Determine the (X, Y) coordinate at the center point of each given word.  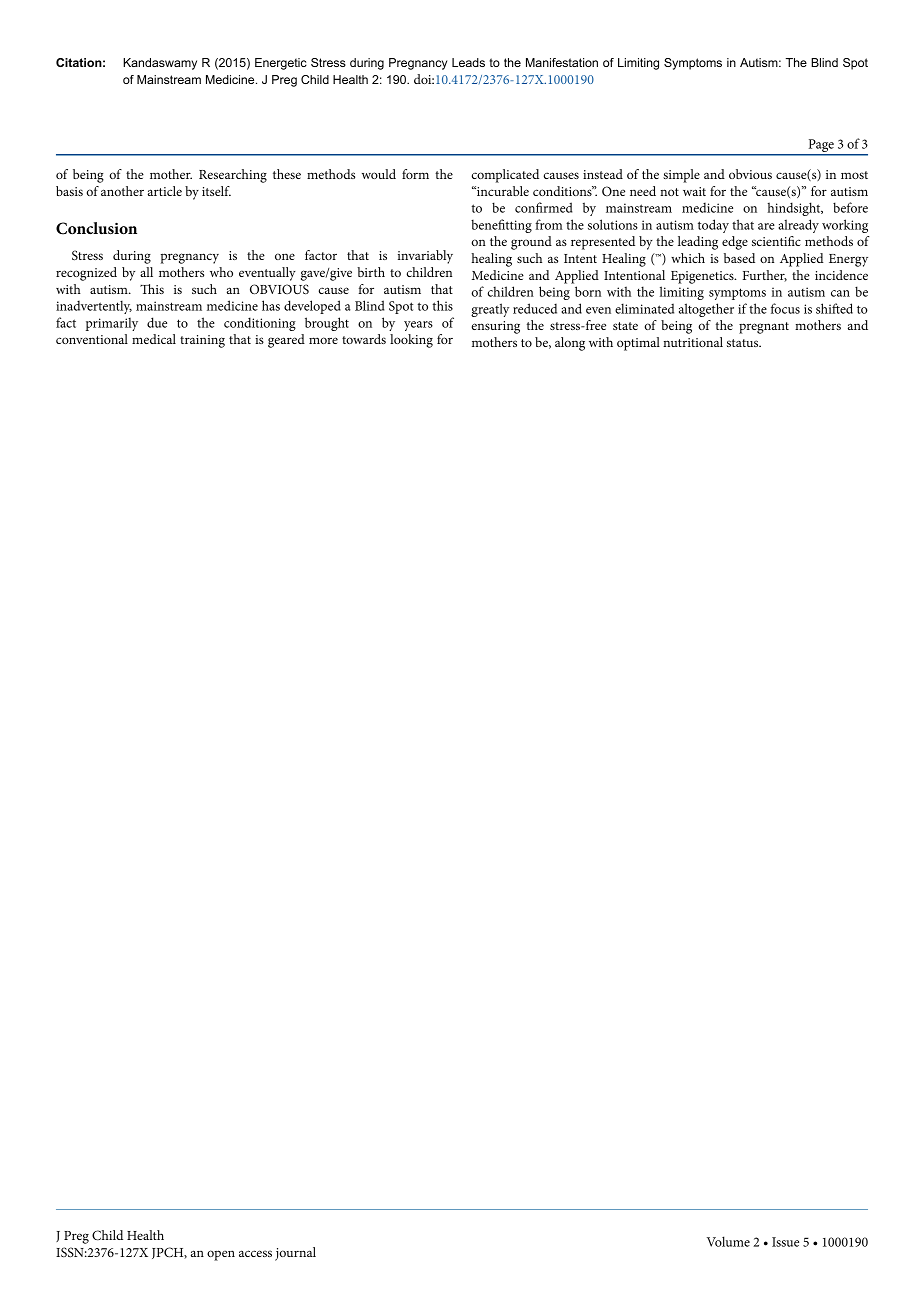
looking (411, 341)
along (570, 344)
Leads (468, 62)
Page (821, 147)
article (165, 191)
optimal (638, 344)
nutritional (693, 342)
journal (295, 1254)
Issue (785, 1242)
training (202, 341)
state (625, 326)
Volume (728, 1241)
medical (154, 339)
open (221, 1255)
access (255, 1253)
